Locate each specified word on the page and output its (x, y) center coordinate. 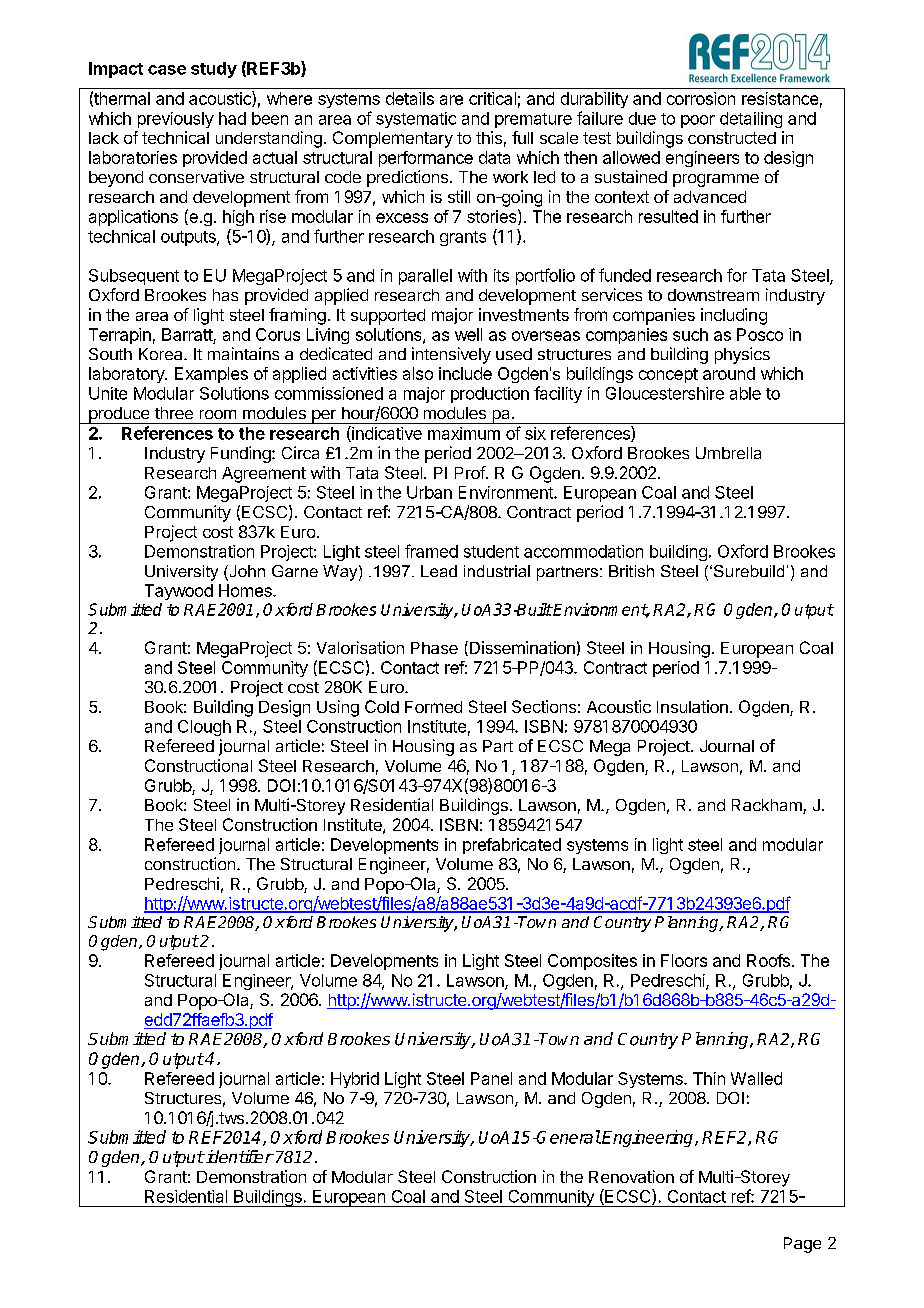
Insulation (692, 706)
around (729, 373)
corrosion (701, 98)
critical (492, 98)
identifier (239, 1156)
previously (176, 120)
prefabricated (512, 846)
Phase (434, 648)
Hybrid (355, 1080)
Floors (684, 960)
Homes (246, 590)
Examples (211, 375)
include (465, 373)
